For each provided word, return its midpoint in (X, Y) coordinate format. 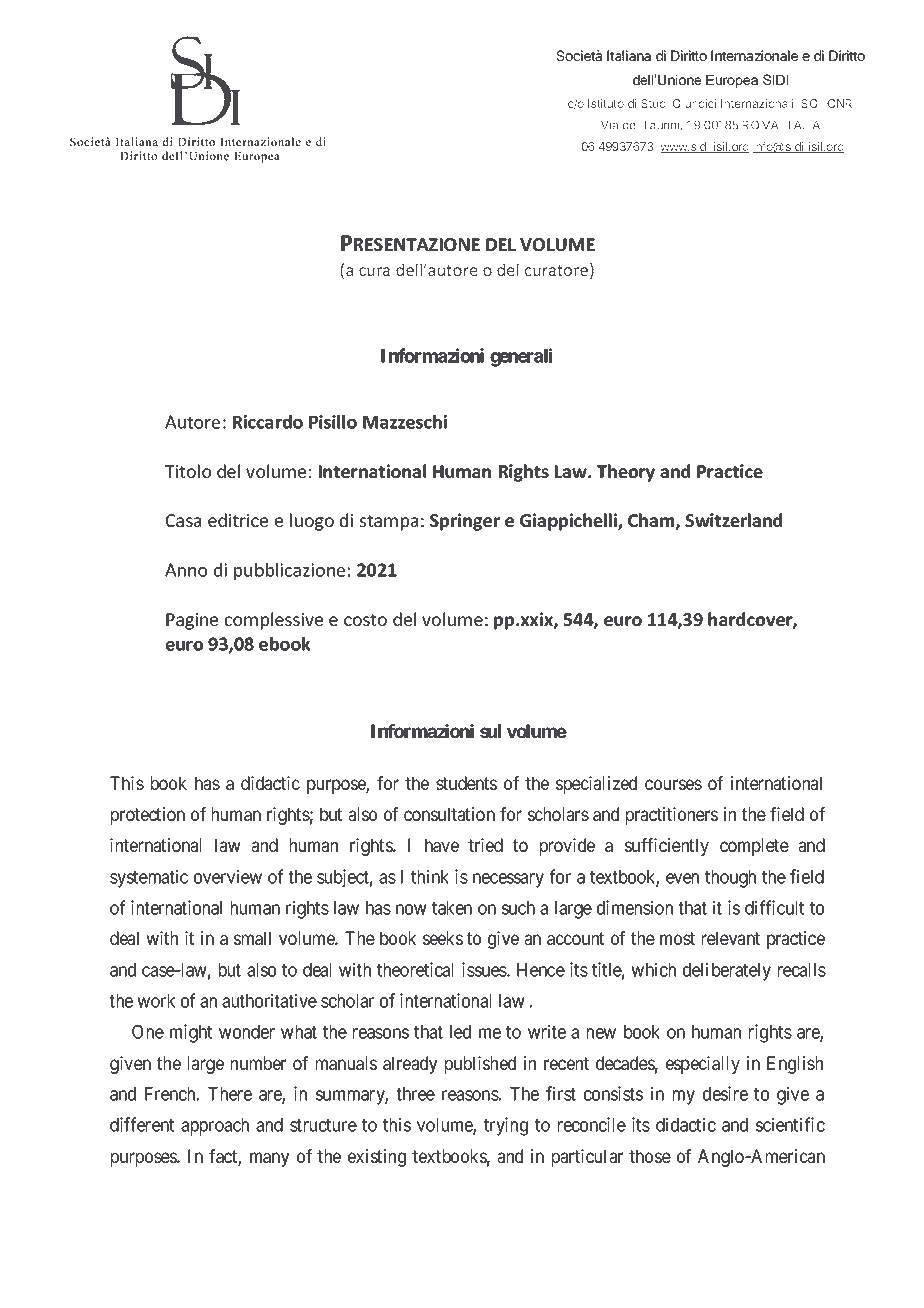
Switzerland (733, 520)
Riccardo (268, 422)
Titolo (188, 471)
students (466, 783)
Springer (465, 522)
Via (609, 125)
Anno (186, 570)
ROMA (760, 125)
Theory (626, 473)
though (730, 879)
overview (228, 876)
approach (215, 1127)
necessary (508, 880)
